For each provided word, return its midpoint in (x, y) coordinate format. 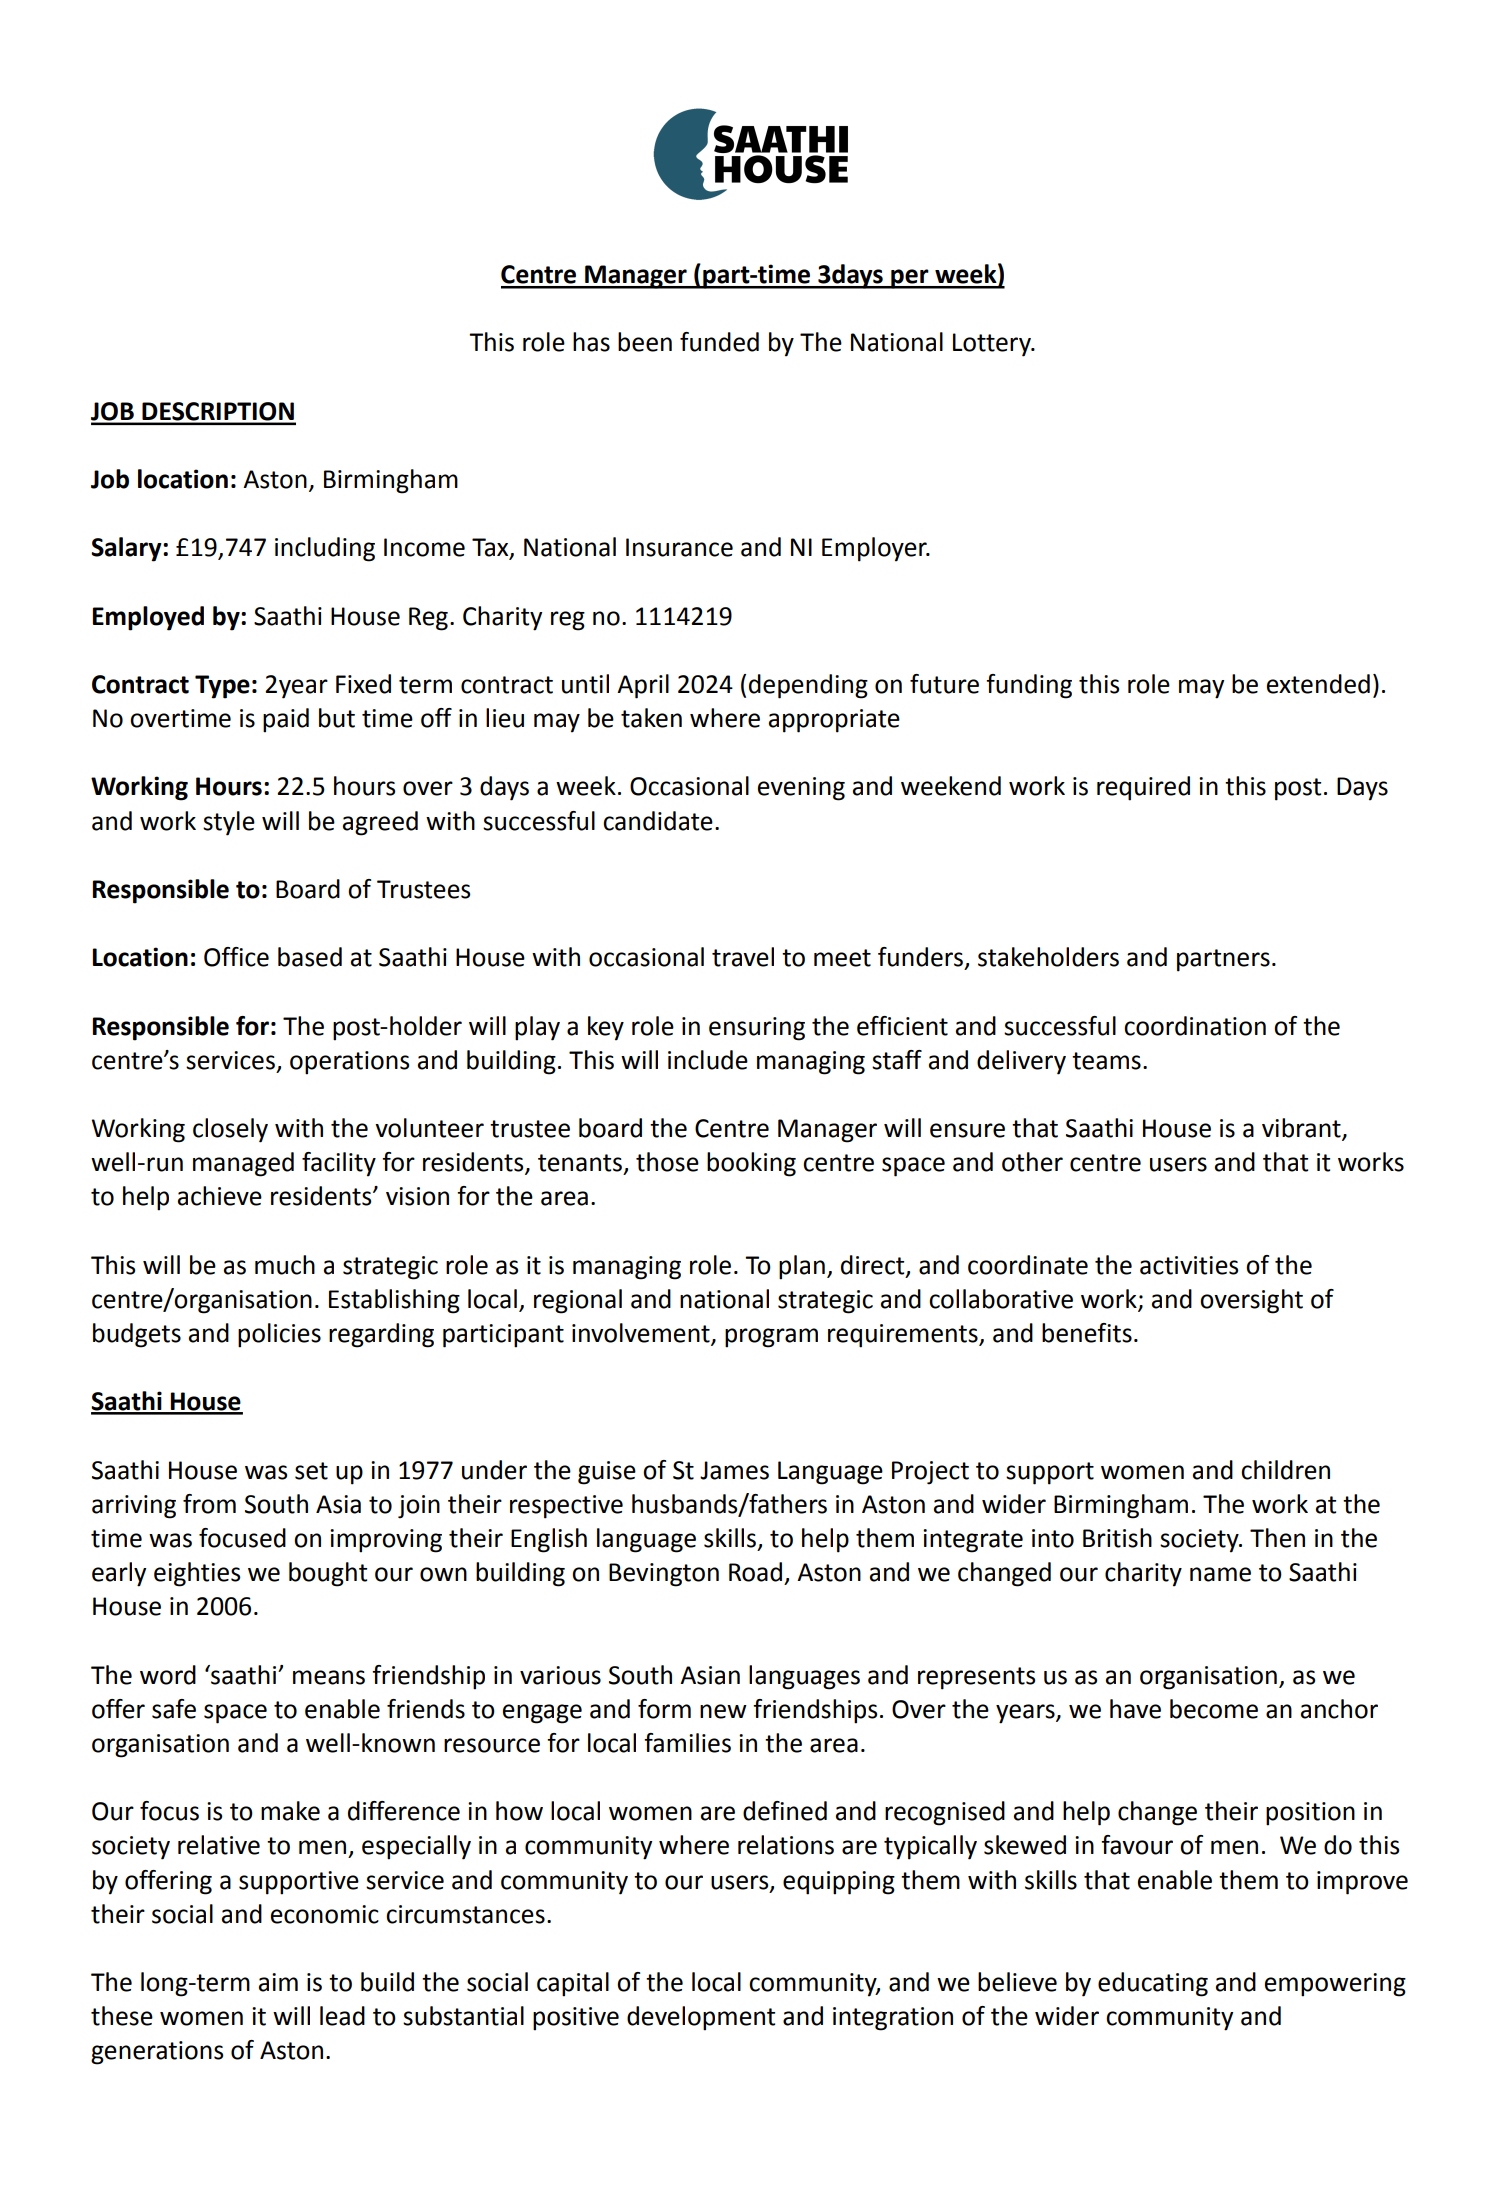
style (229, 823)
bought (328, 1574)
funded (719, 342)
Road (755, 1572)
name (1220, 1574)
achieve (220, 1196)
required (1143, 788)
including (325, 549)
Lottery (993, 345)
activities (1189, 1265)
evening (801, 789)
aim (278, 1982)
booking (751, 1164)
